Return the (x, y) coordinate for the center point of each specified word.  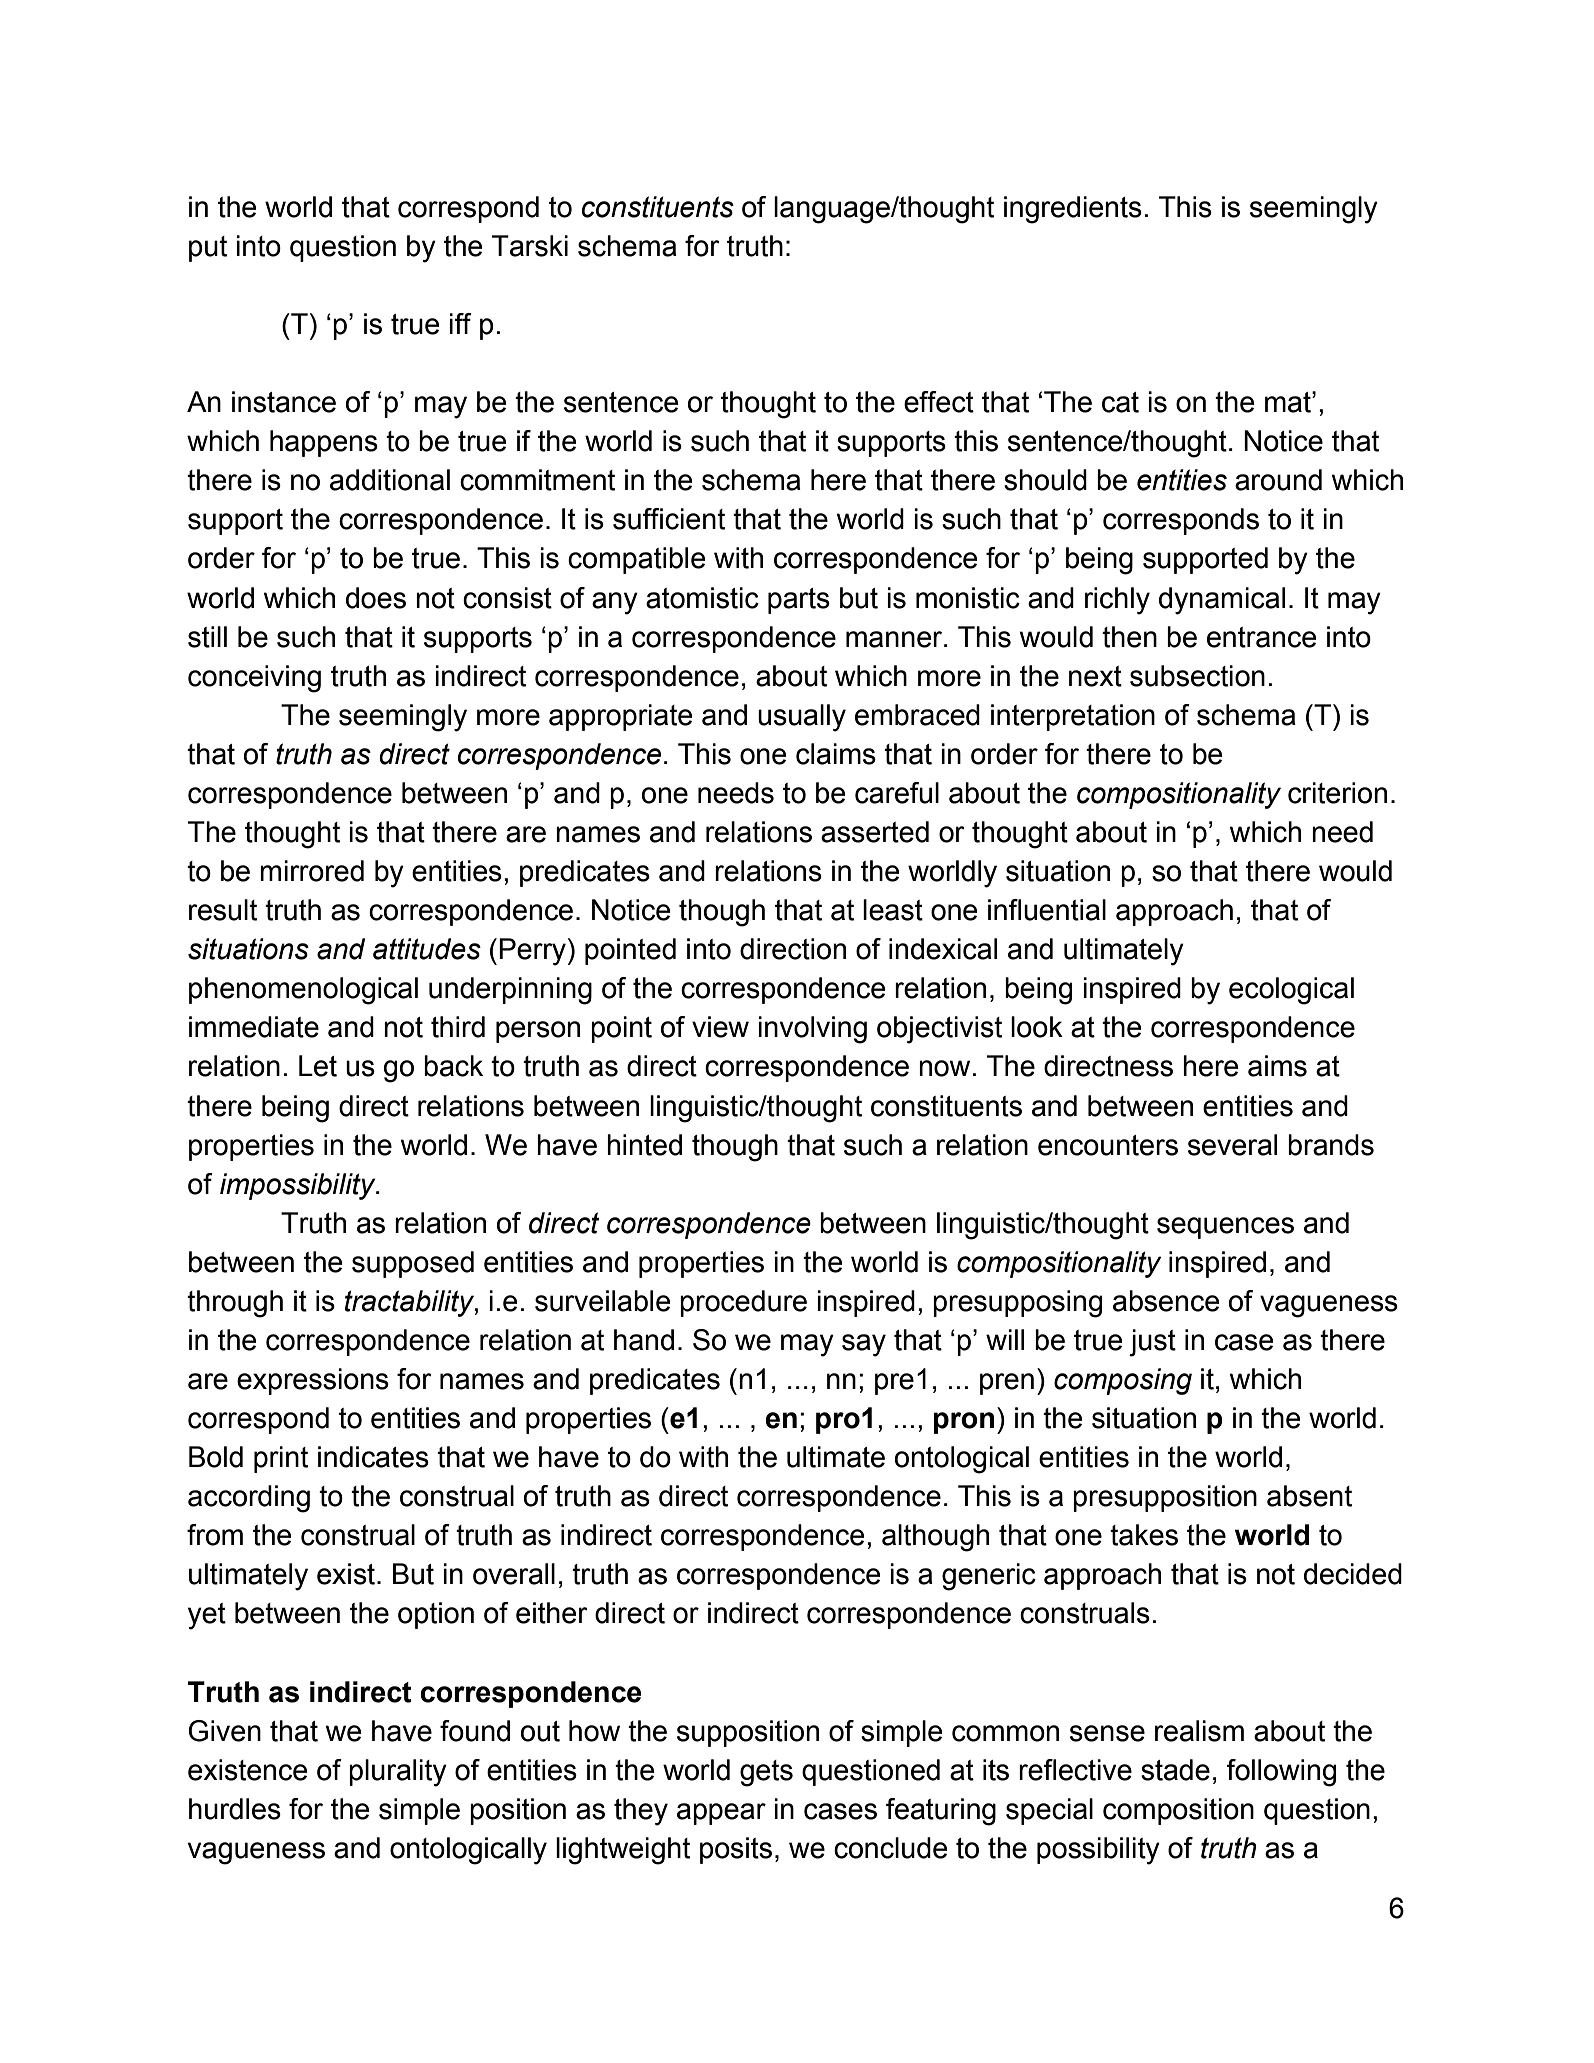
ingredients (1073, 210)
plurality (398, 1773)
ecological (1291, 991)
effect (939, 402)
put (208, 249)
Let (318, 1066)
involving (812, 1030)
